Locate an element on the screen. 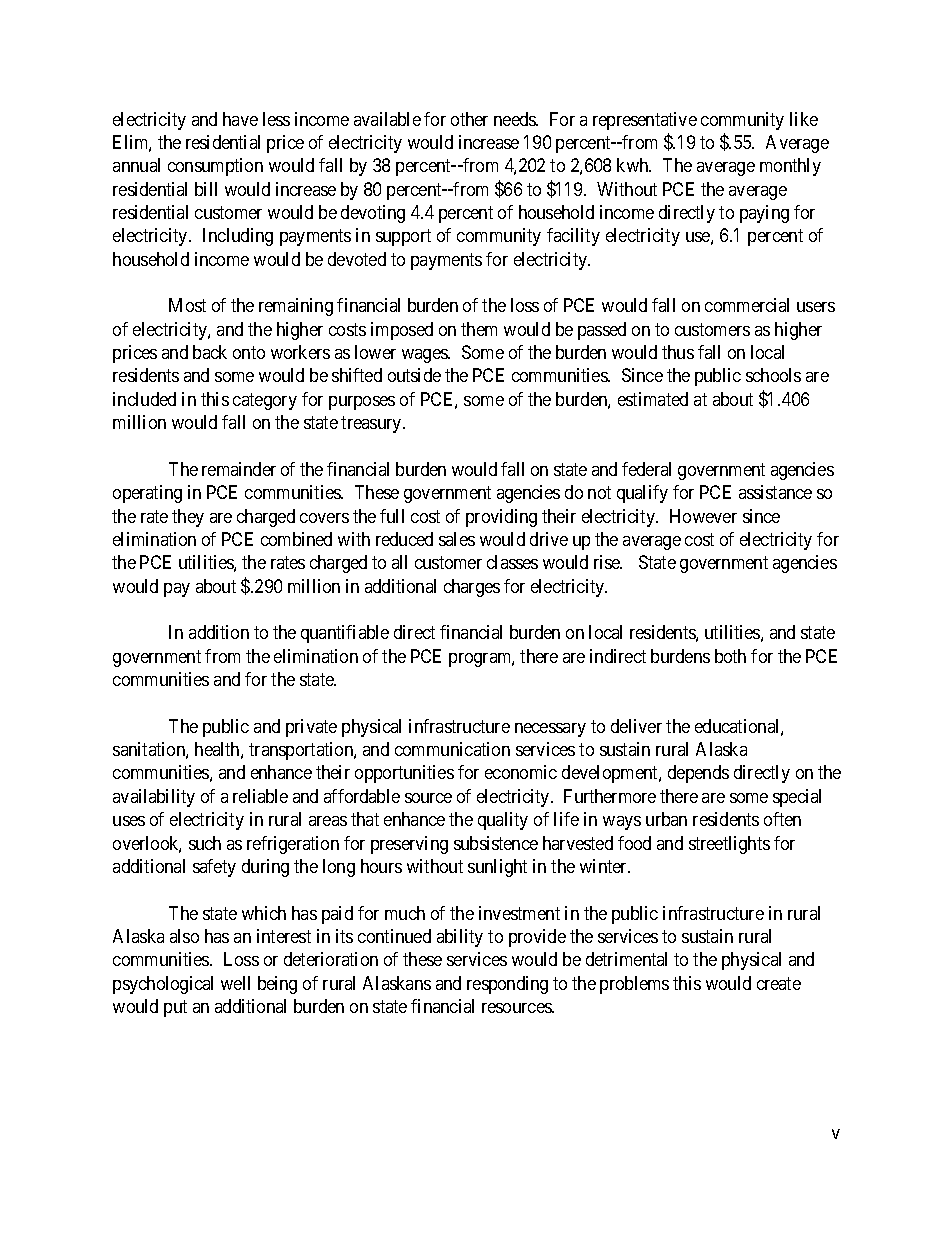 Image resolution: width=952 pixels, height=1233 pixels. responding is located at coordinates (507, 985).
